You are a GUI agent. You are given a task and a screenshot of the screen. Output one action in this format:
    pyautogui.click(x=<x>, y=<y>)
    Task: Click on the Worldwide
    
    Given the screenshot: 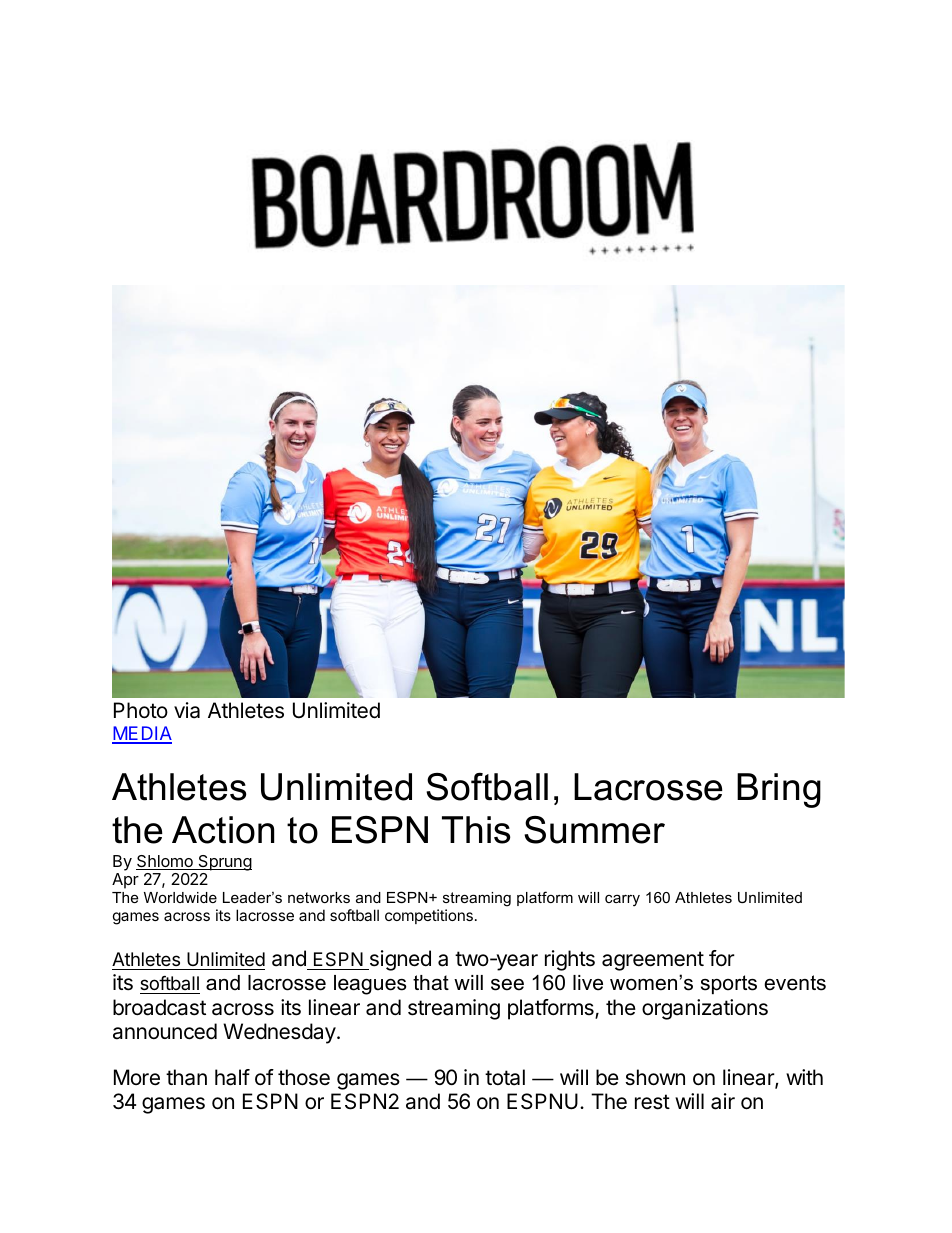 What is the action you would take?
    pyautogui.click(x=180, y=897)
